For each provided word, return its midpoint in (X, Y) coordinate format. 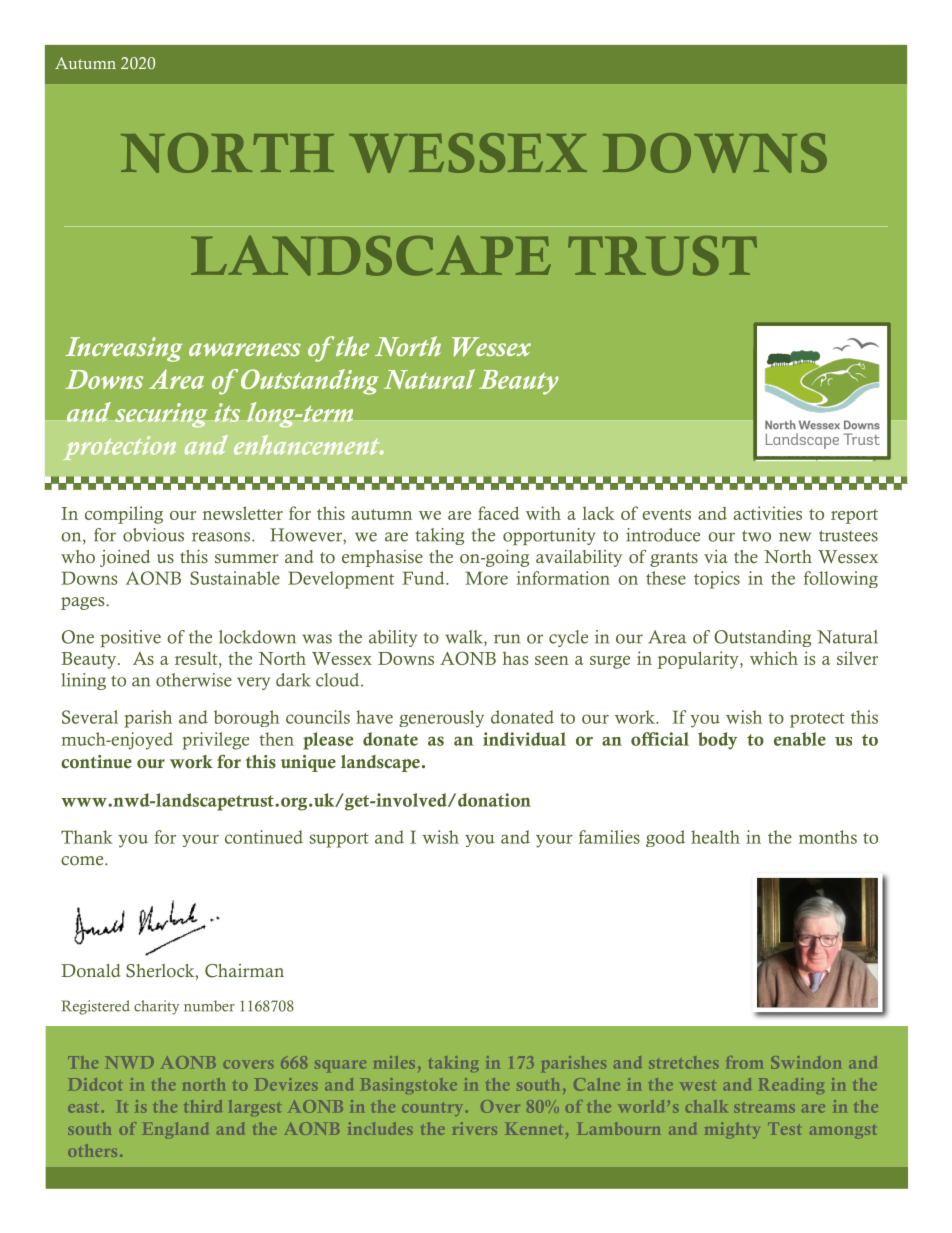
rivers (475, 1128)
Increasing (123, 349)
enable (800, 739)
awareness (245, 349)
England (175, 1130)
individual (524, 739)
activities (767, 513)
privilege (215, 741)
